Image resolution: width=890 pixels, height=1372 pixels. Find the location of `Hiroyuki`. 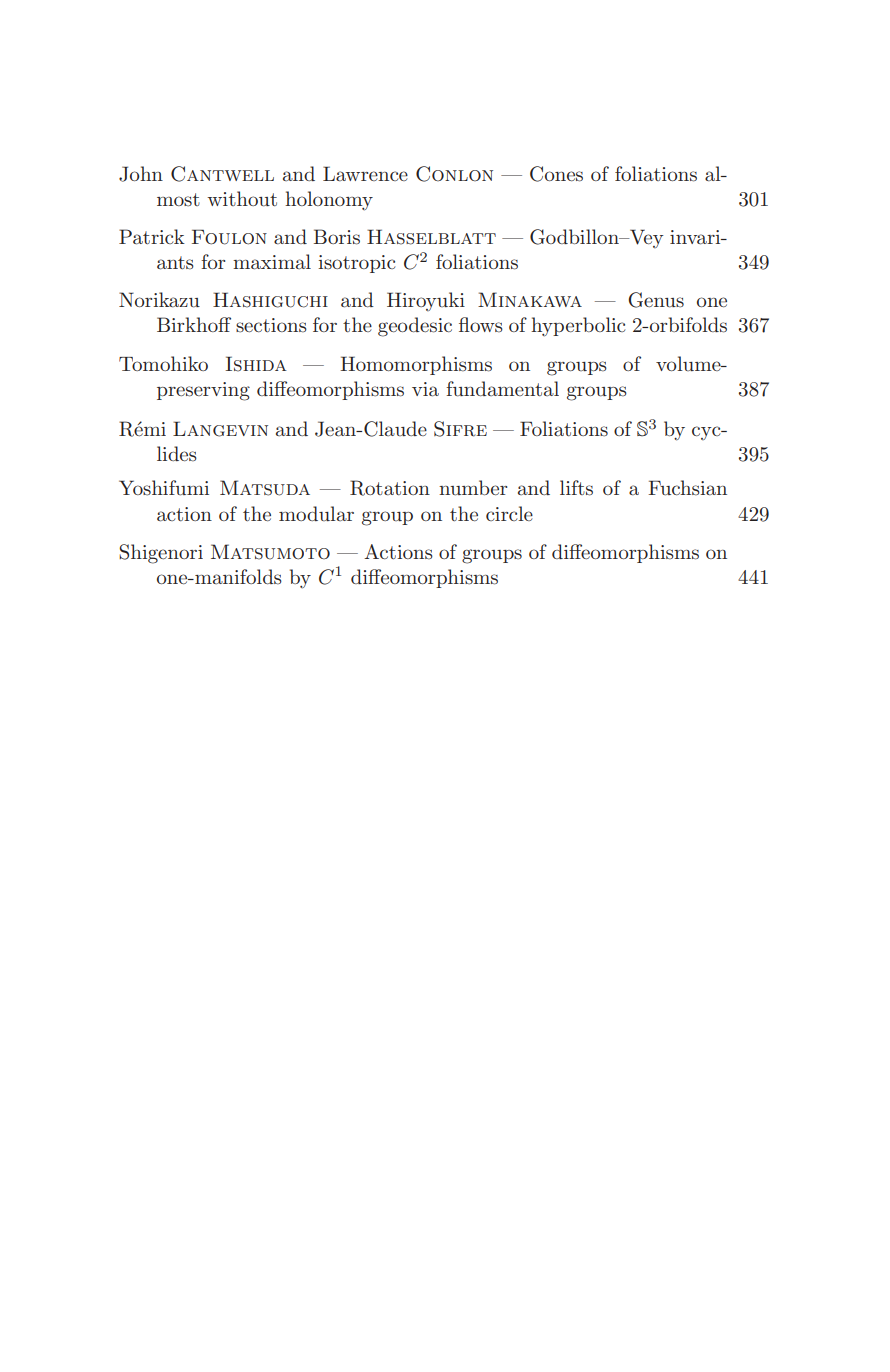

Hiroyuki is located at coordinates (426, 301).
